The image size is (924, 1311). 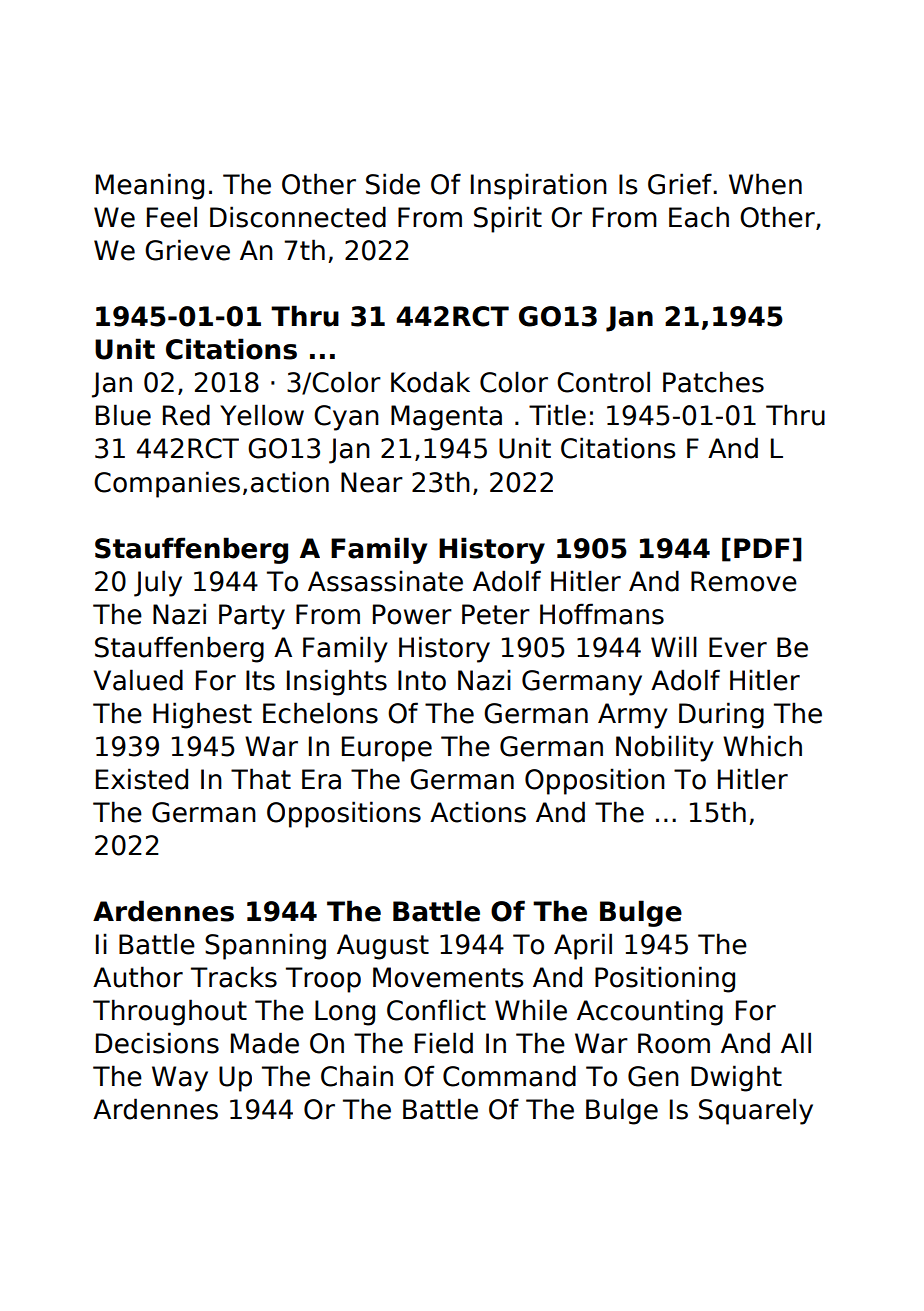 What do you see at coordinates (265, 946) in the screenshot?
I see `Spanning` at bounding box center [265, 946].
